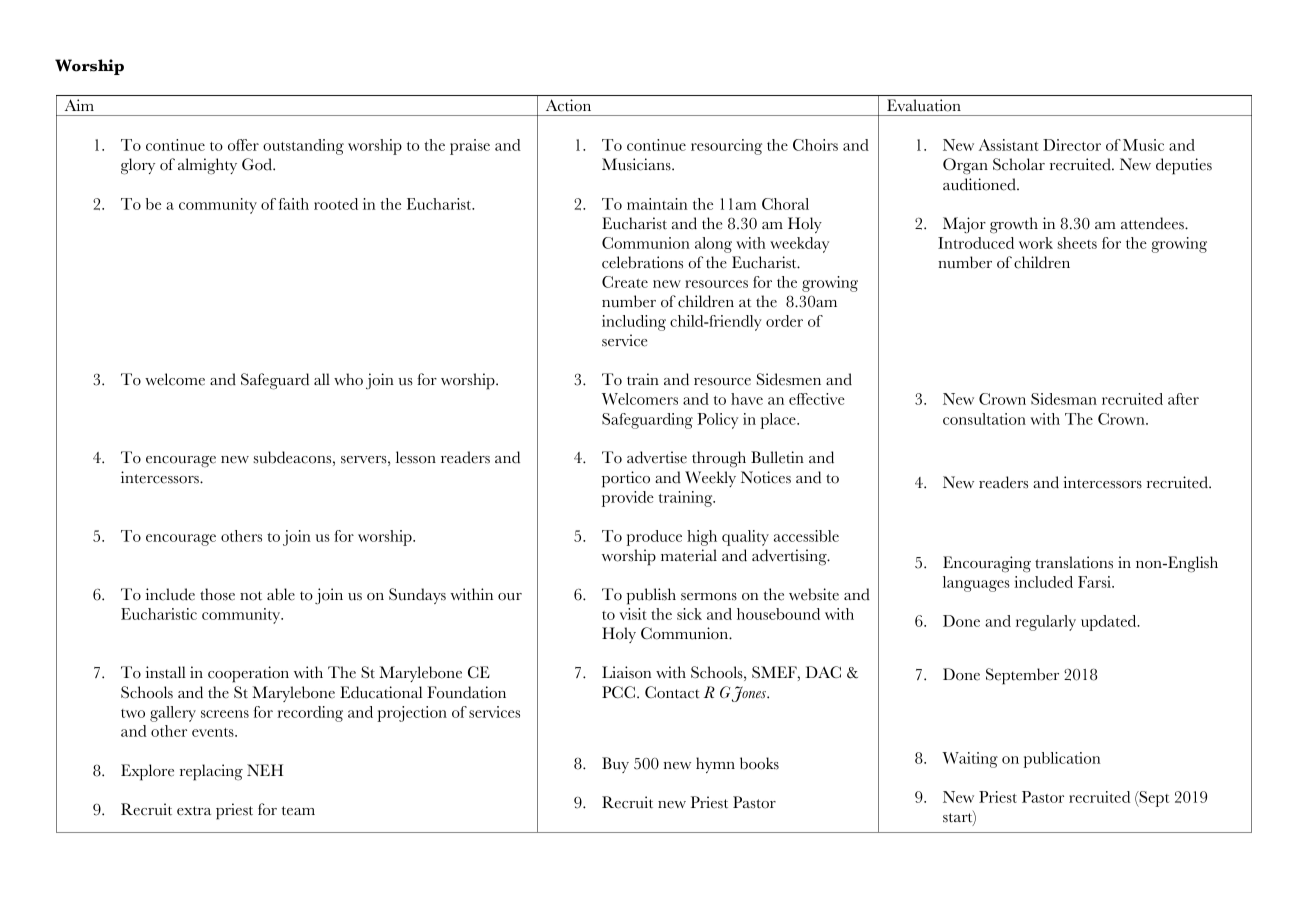 The height and width of the screenshot is (924, 1308). Describe the element at coordinates (726, 147) in the screenshot. I see `resourcing` at that location.
